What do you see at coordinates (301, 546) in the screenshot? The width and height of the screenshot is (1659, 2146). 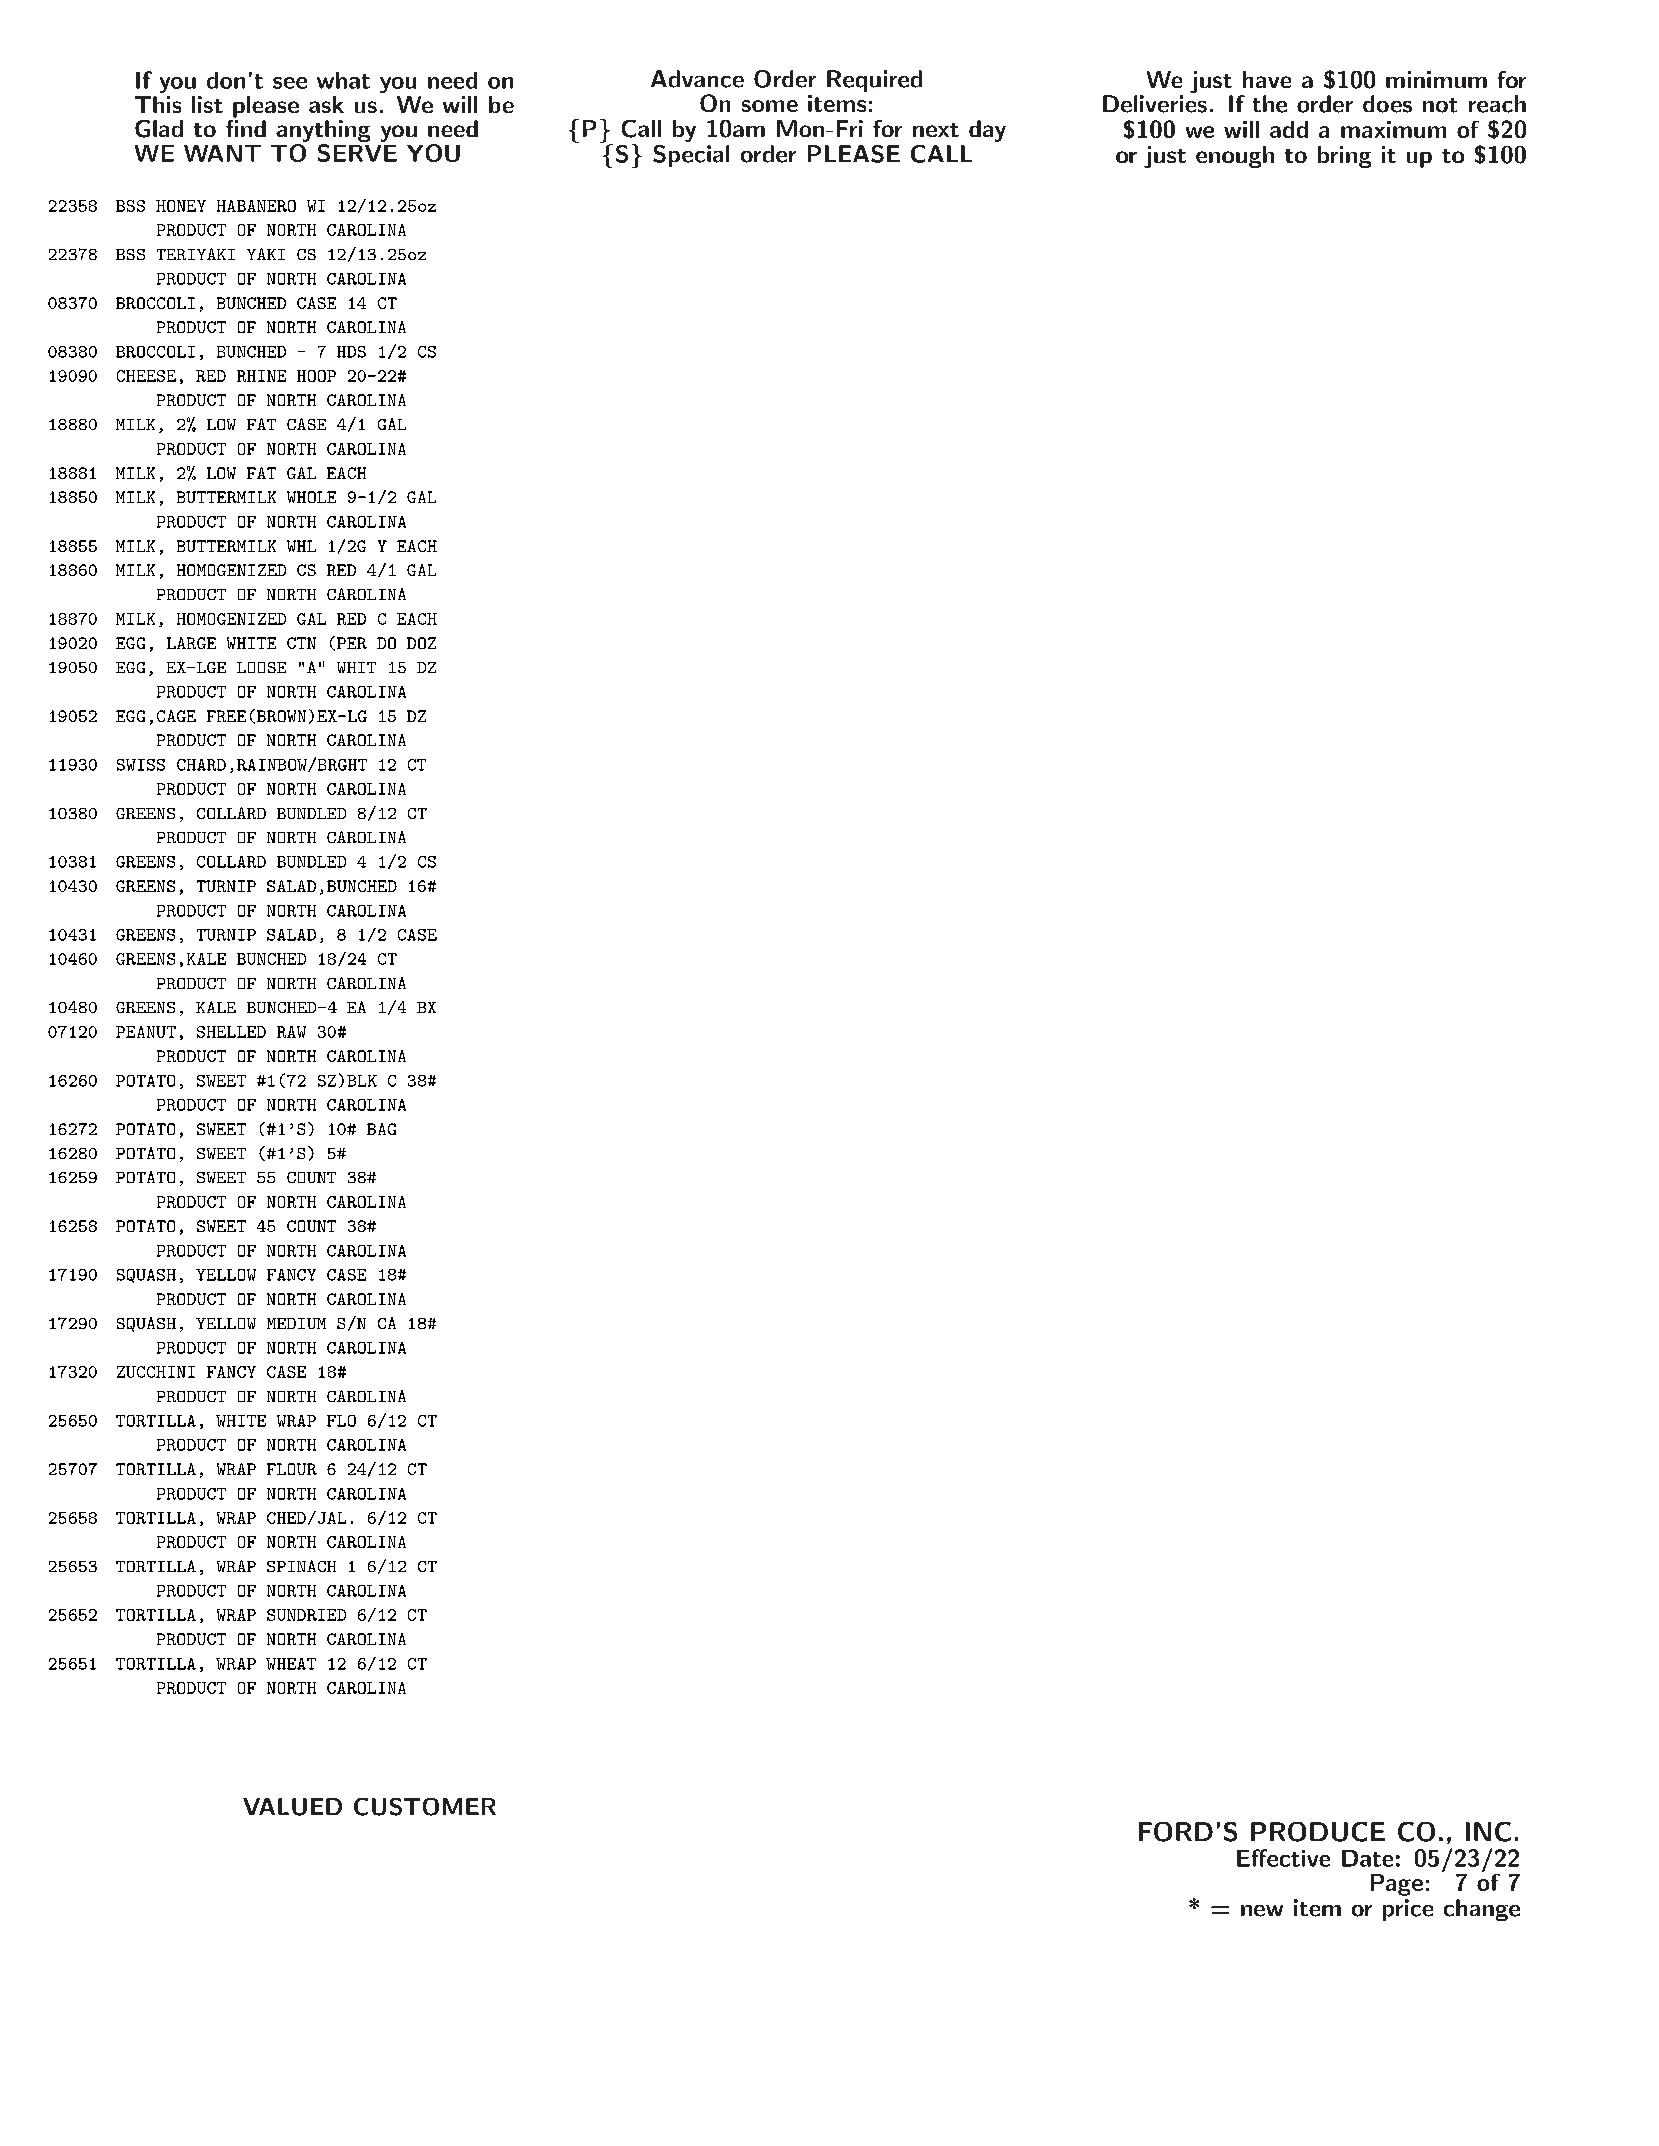 I see `WHL` at bounding box center [301, 546].
